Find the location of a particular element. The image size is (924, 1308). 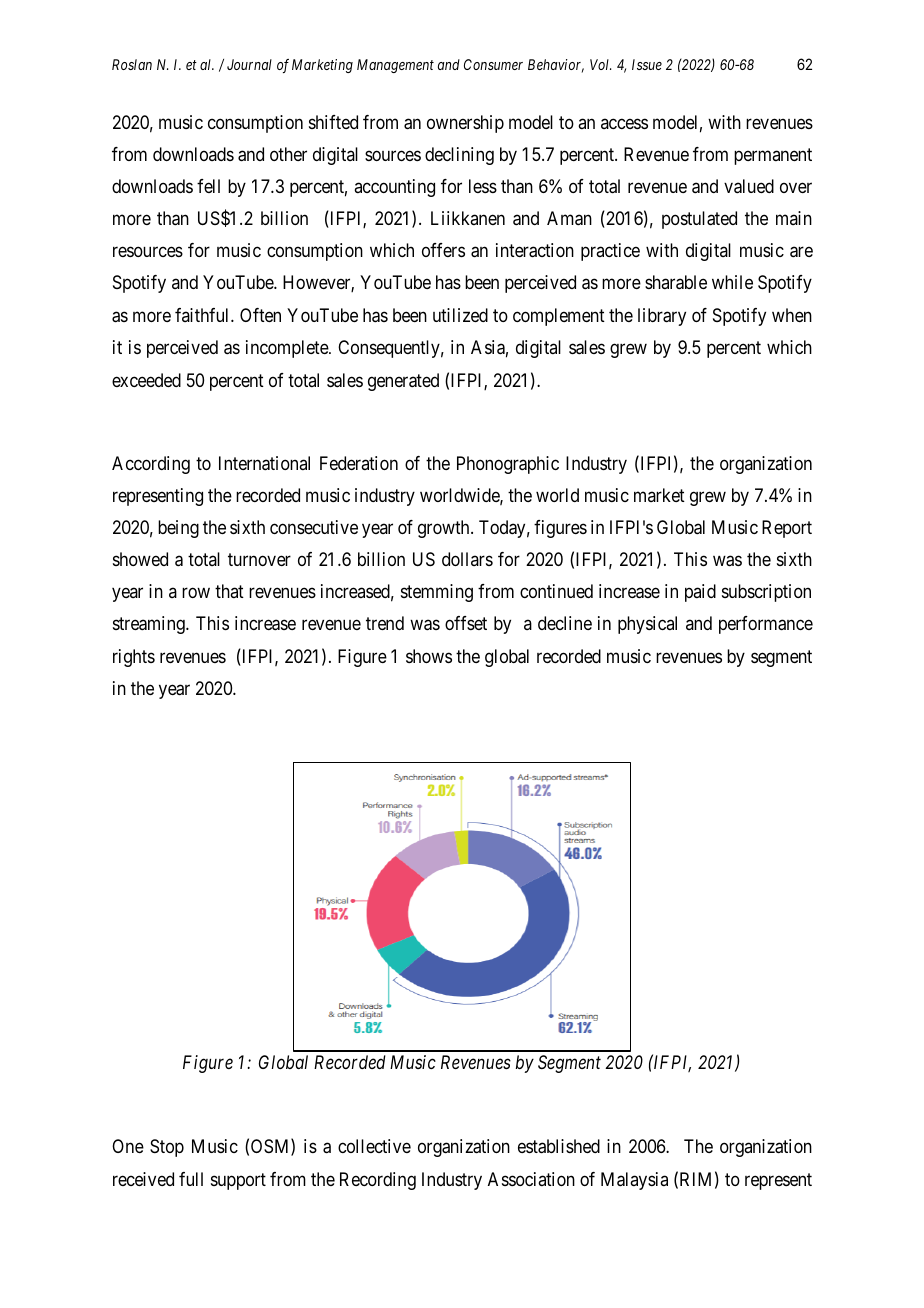

offset is located at coordinates (466, 623).
